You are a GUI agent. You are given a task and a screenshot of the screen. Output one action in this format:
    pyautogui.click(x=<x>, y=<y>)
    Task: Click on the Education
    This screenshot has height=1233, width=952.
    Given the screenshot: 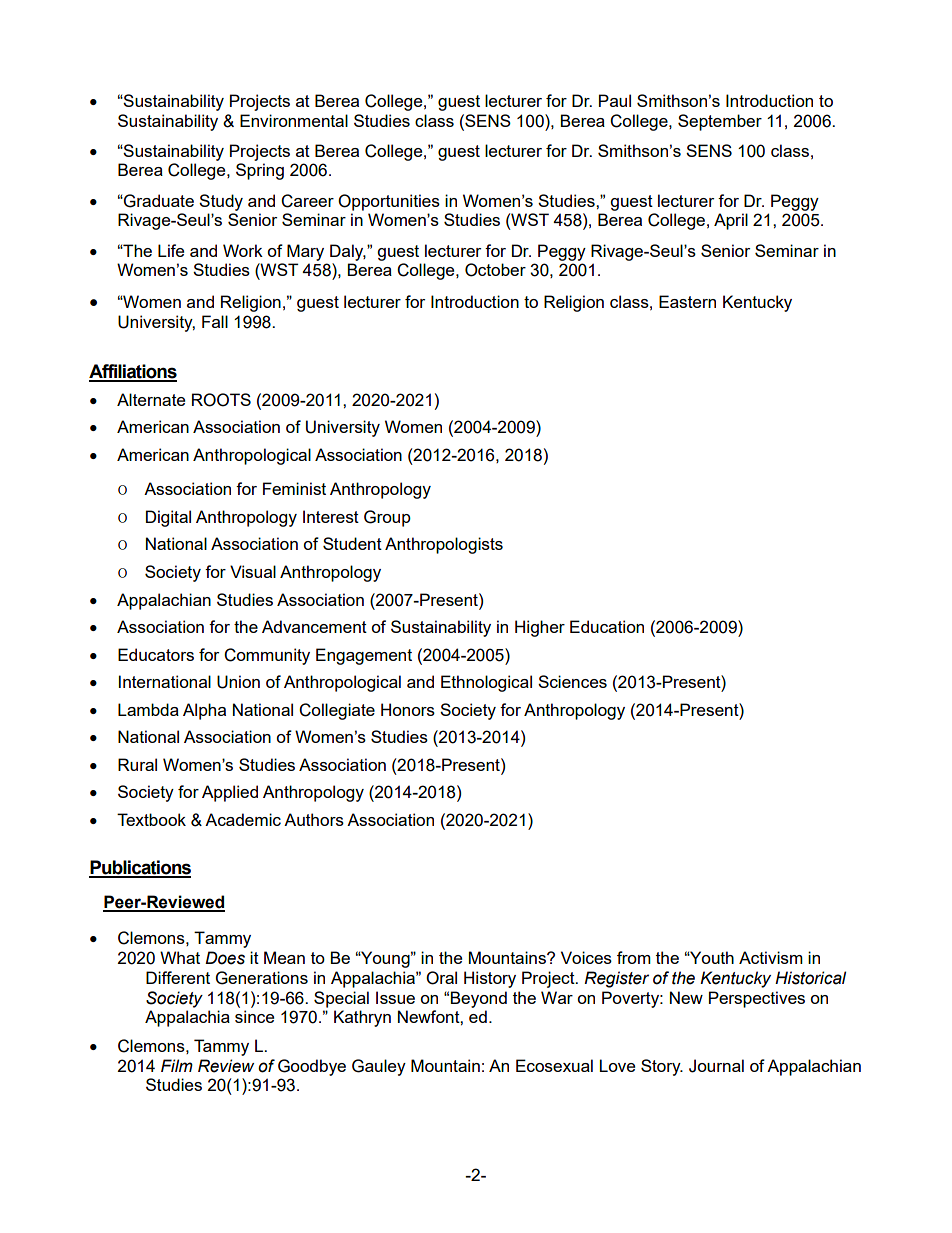 What is the action you would take?
    pyautogui.click(x=607, y=626)
